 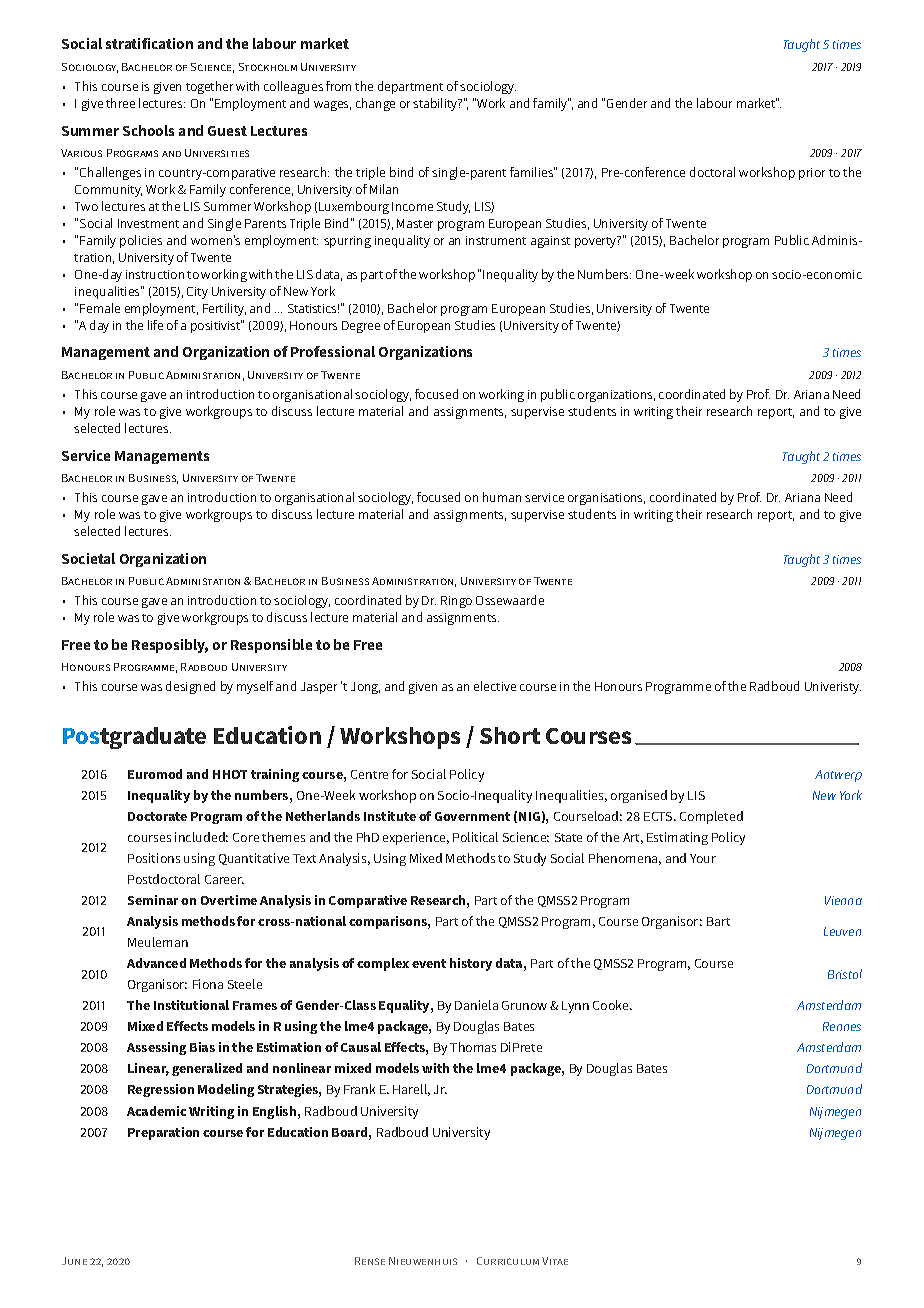 I want to click on organisations, so click(x=606, y=499).
